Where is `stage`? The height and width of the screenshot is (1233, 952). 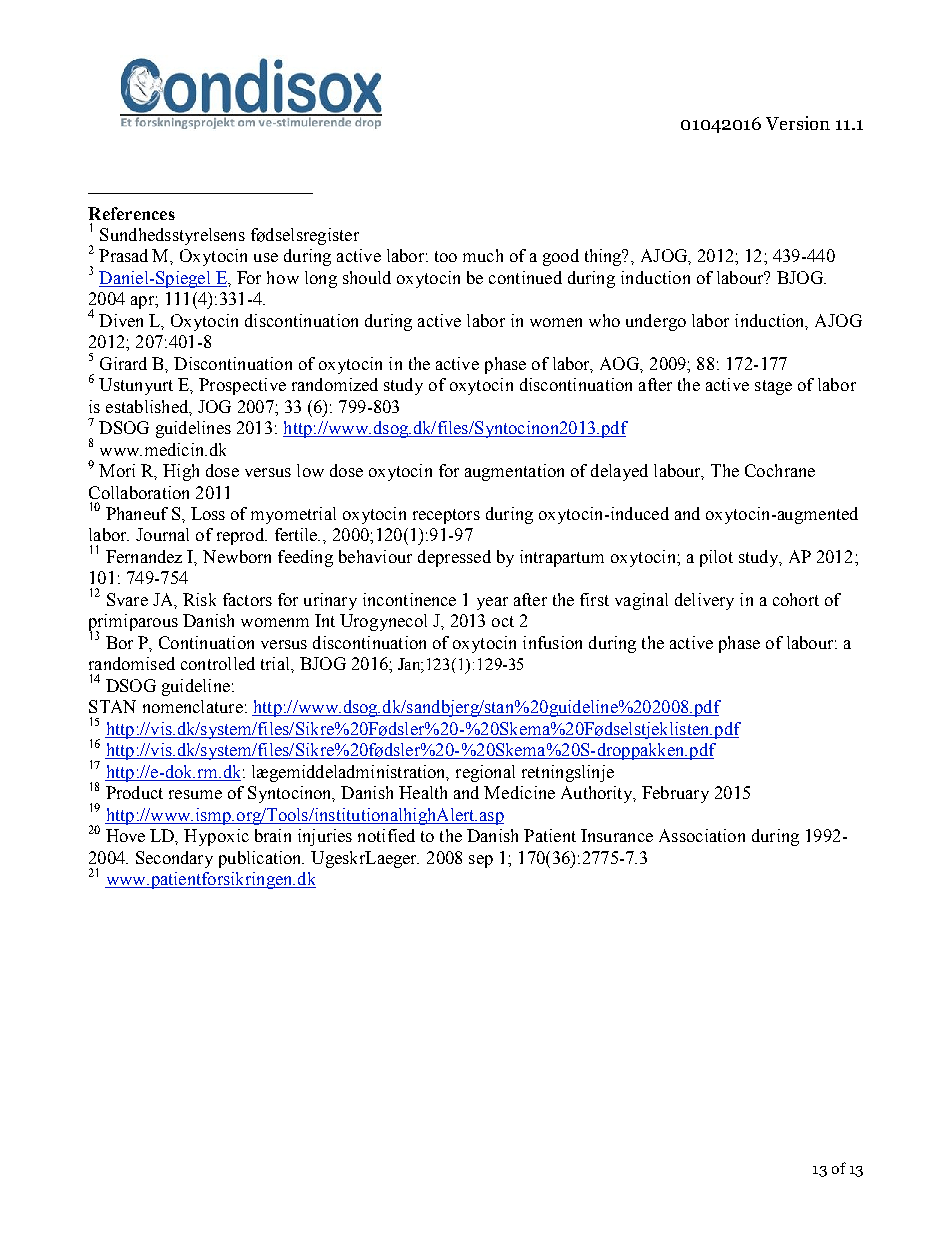
stage is located at coordinates (773, 387).
